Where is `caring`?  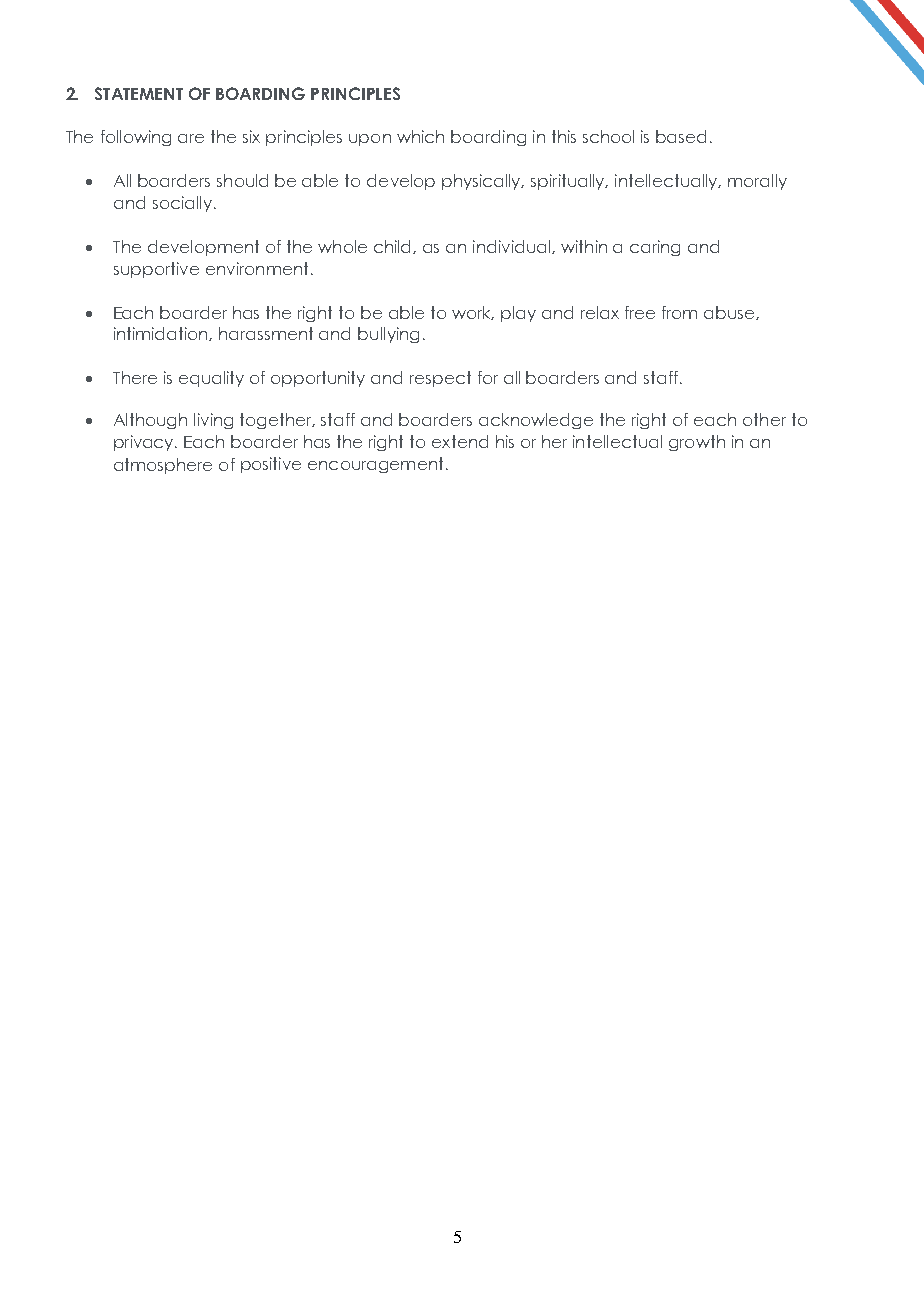 caring is located at coordinates (655, 248).
